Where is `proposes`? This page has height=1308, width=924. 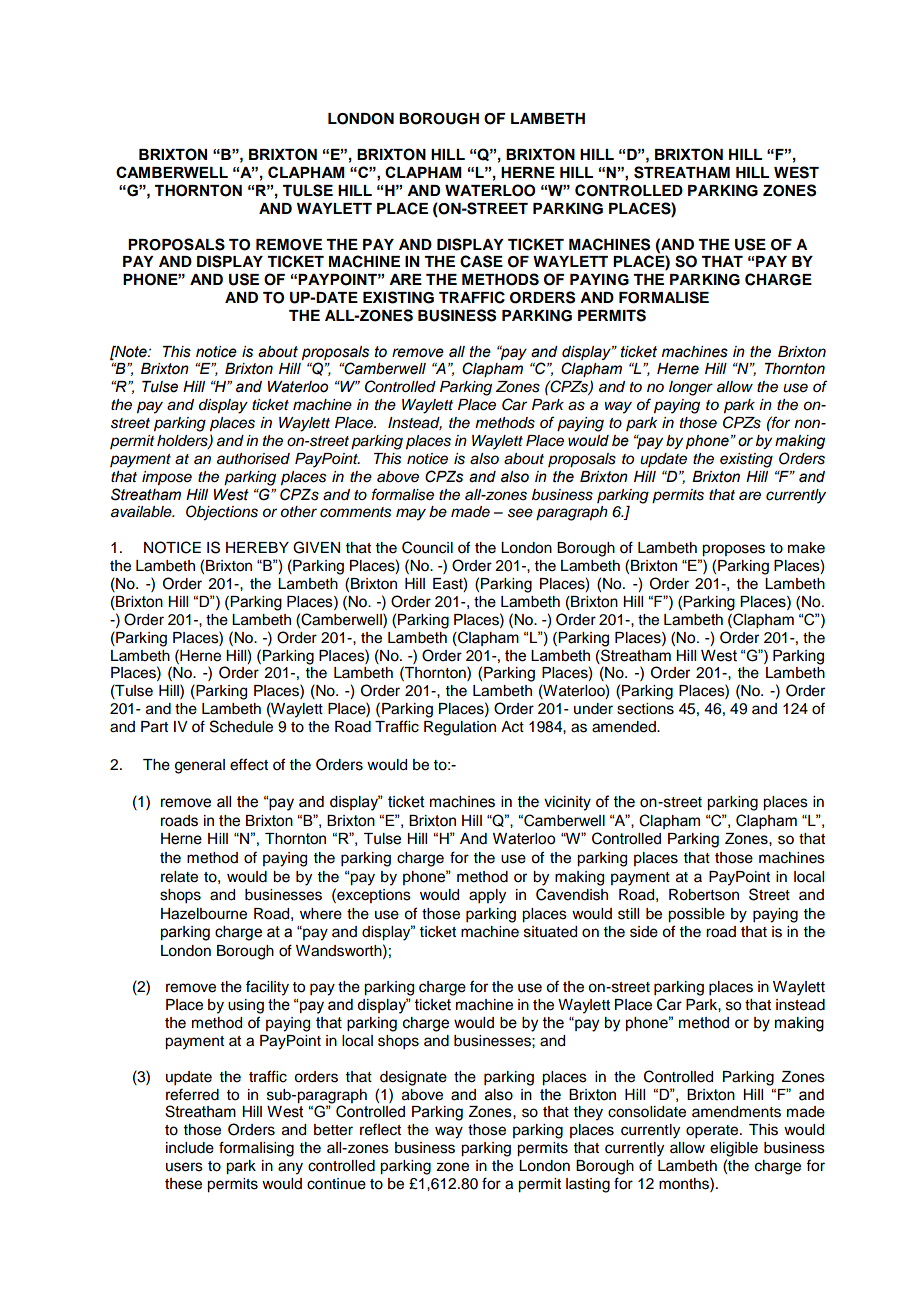 proposes is located at coordinates (733, 550).
